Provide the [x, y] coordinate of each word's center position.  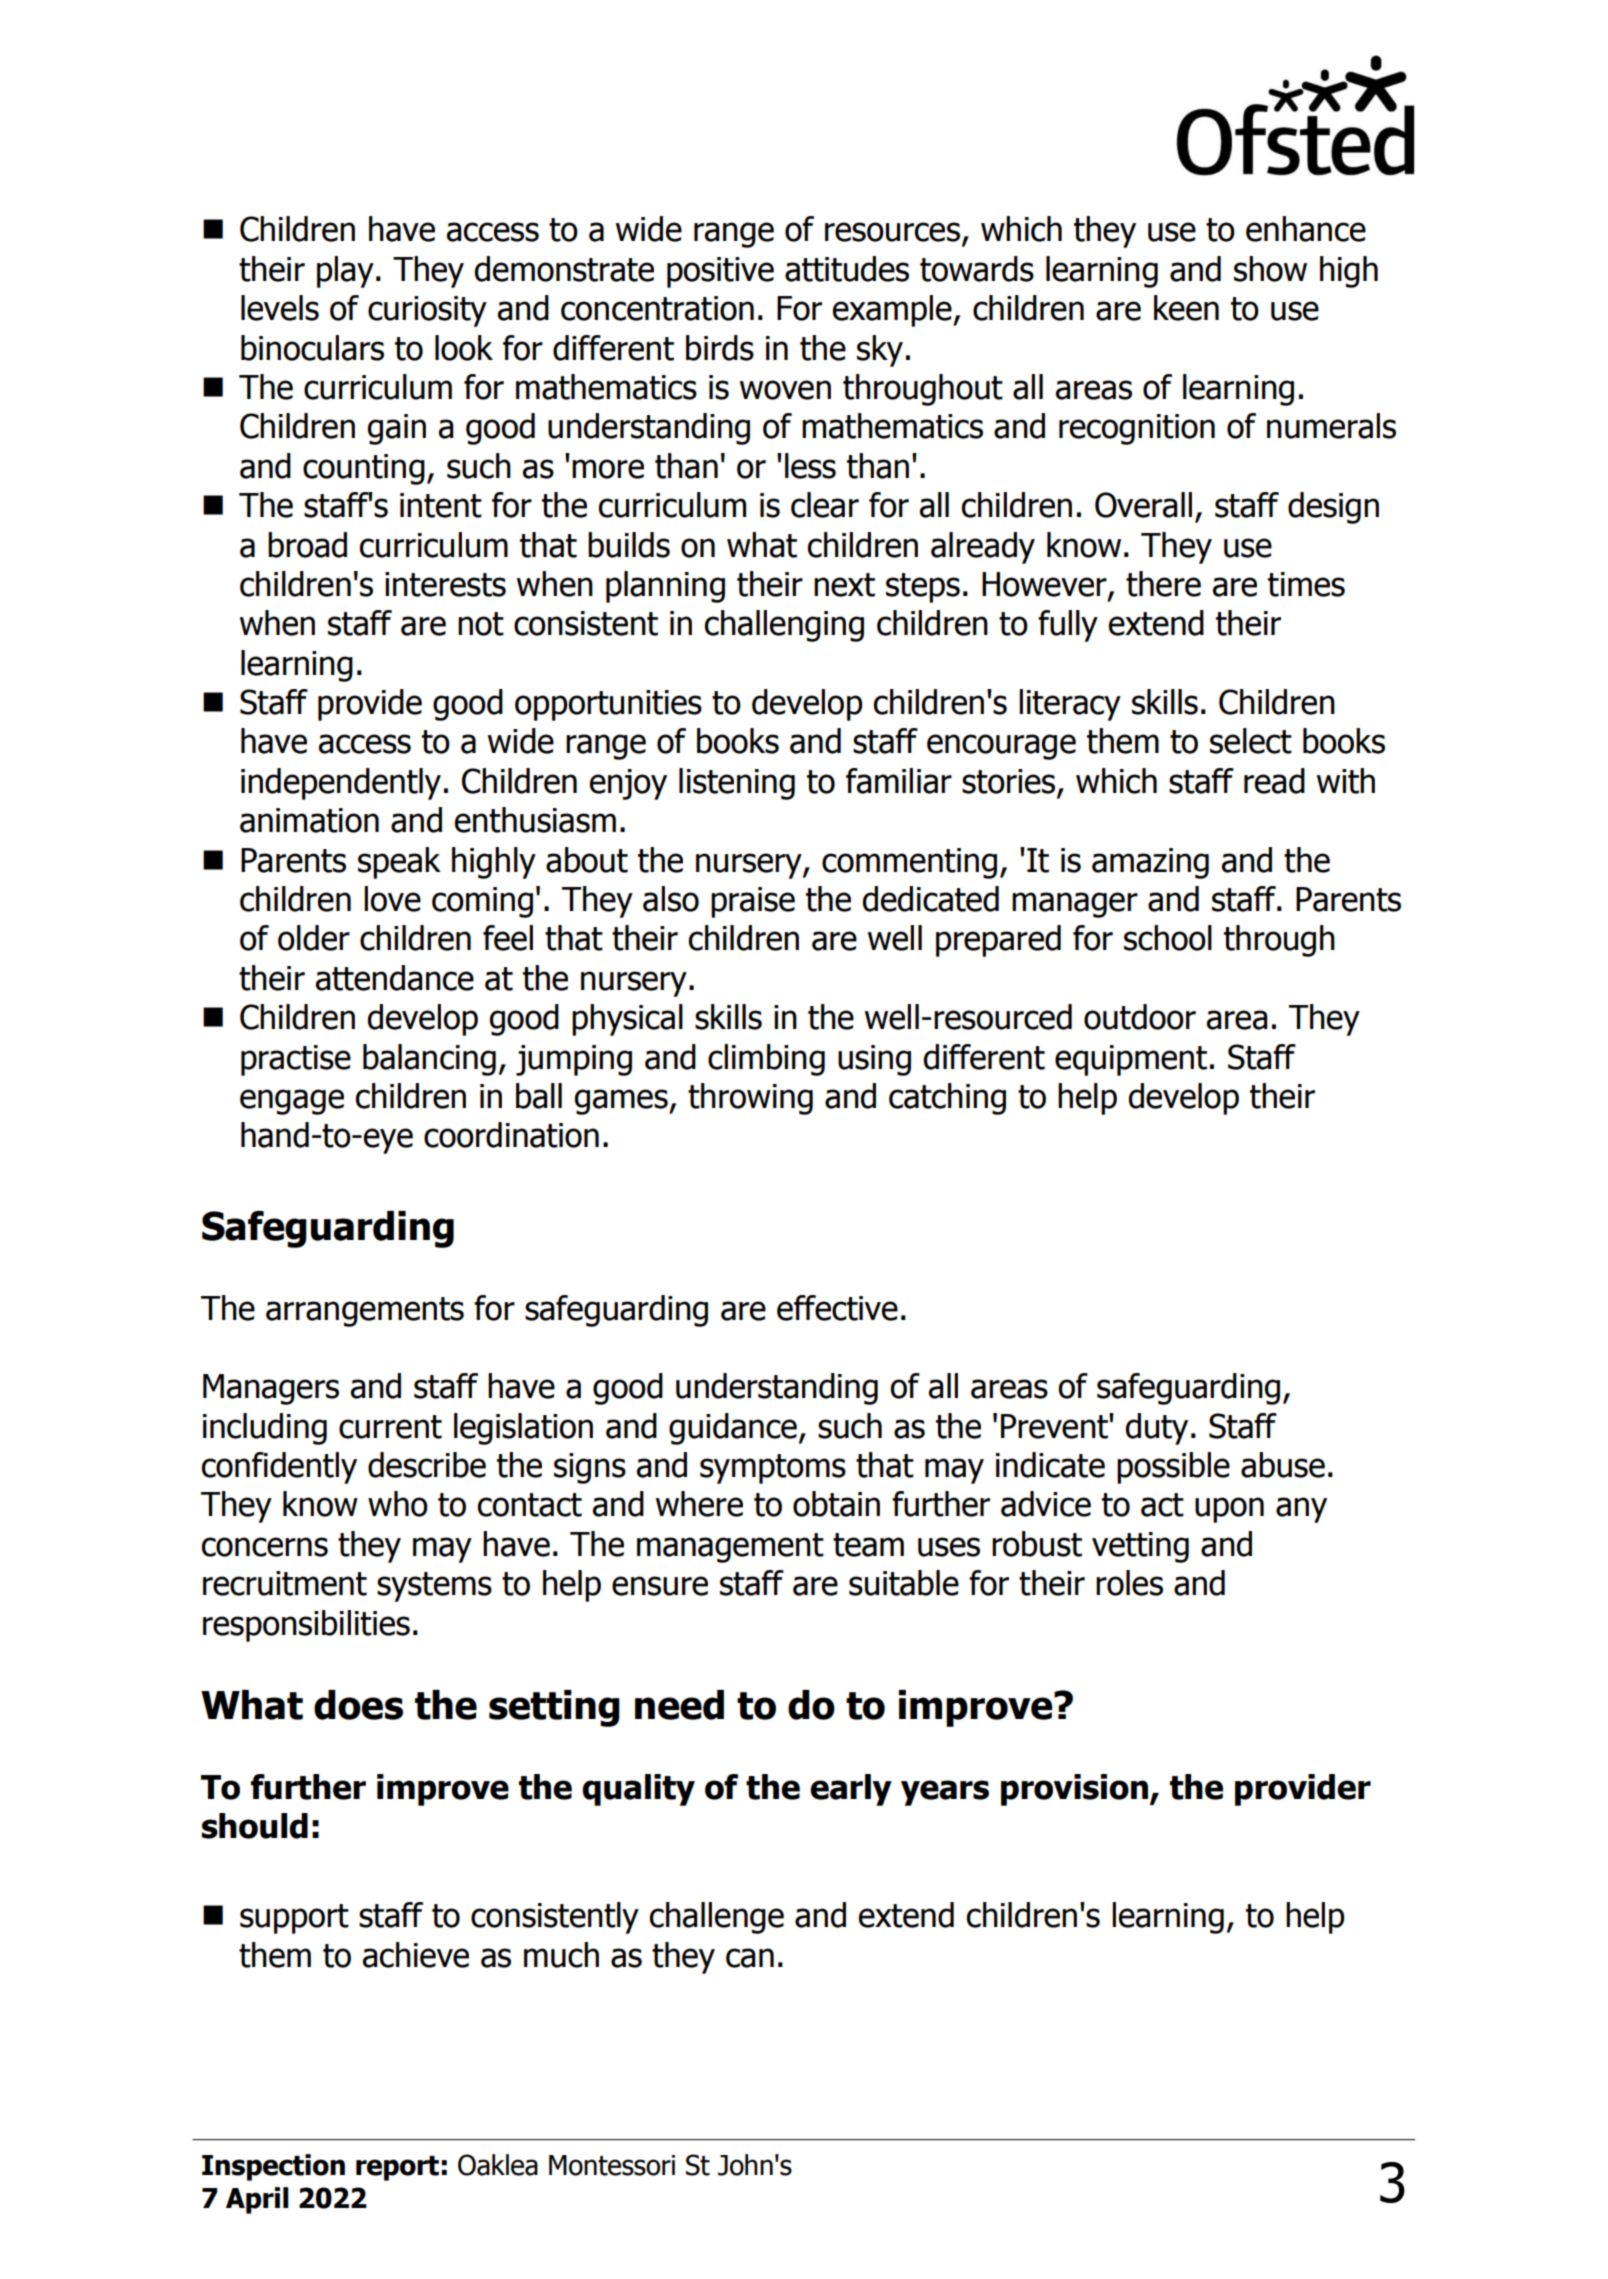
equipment [1131, 1060]
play [345, 272]
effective [837, 1308]
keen [1186, 308]
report [397, 2168]
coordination [511, 1135]
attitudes [847, 269]
